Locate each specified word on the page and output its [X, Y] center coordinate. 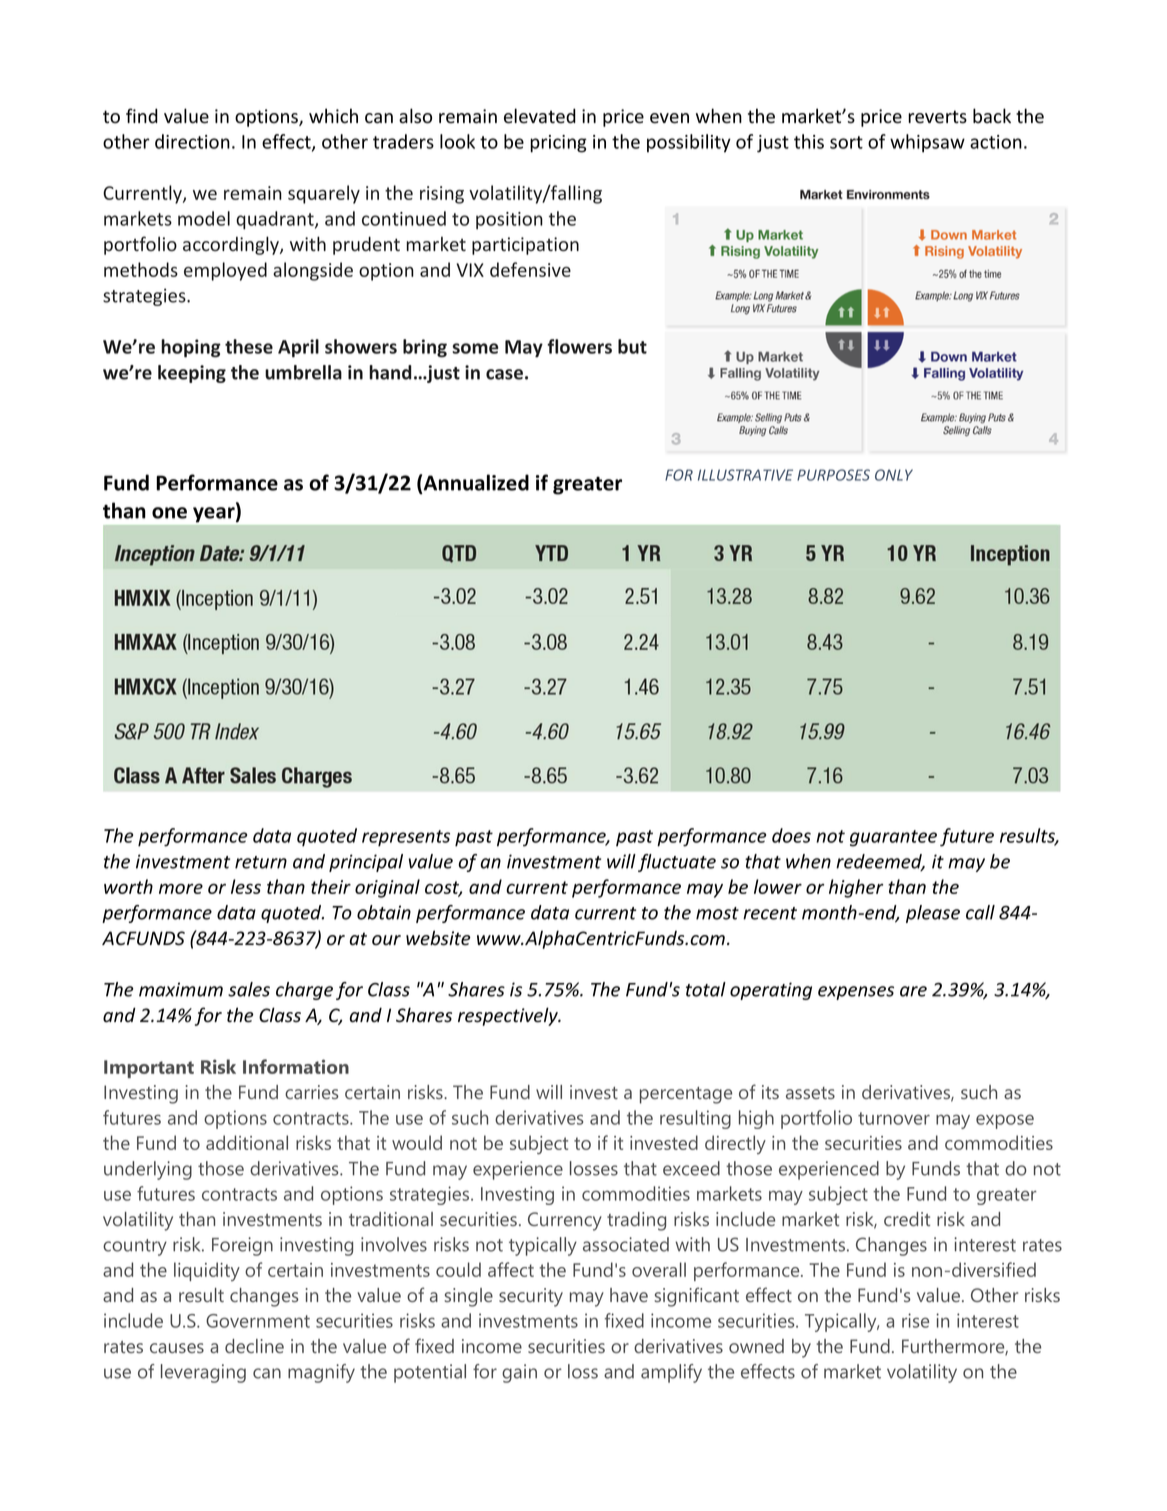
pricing [558, 144]
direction [192, 141]
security [531, 1297]
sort [846, 142]
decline [254, 1346]
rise [915, 1320]
